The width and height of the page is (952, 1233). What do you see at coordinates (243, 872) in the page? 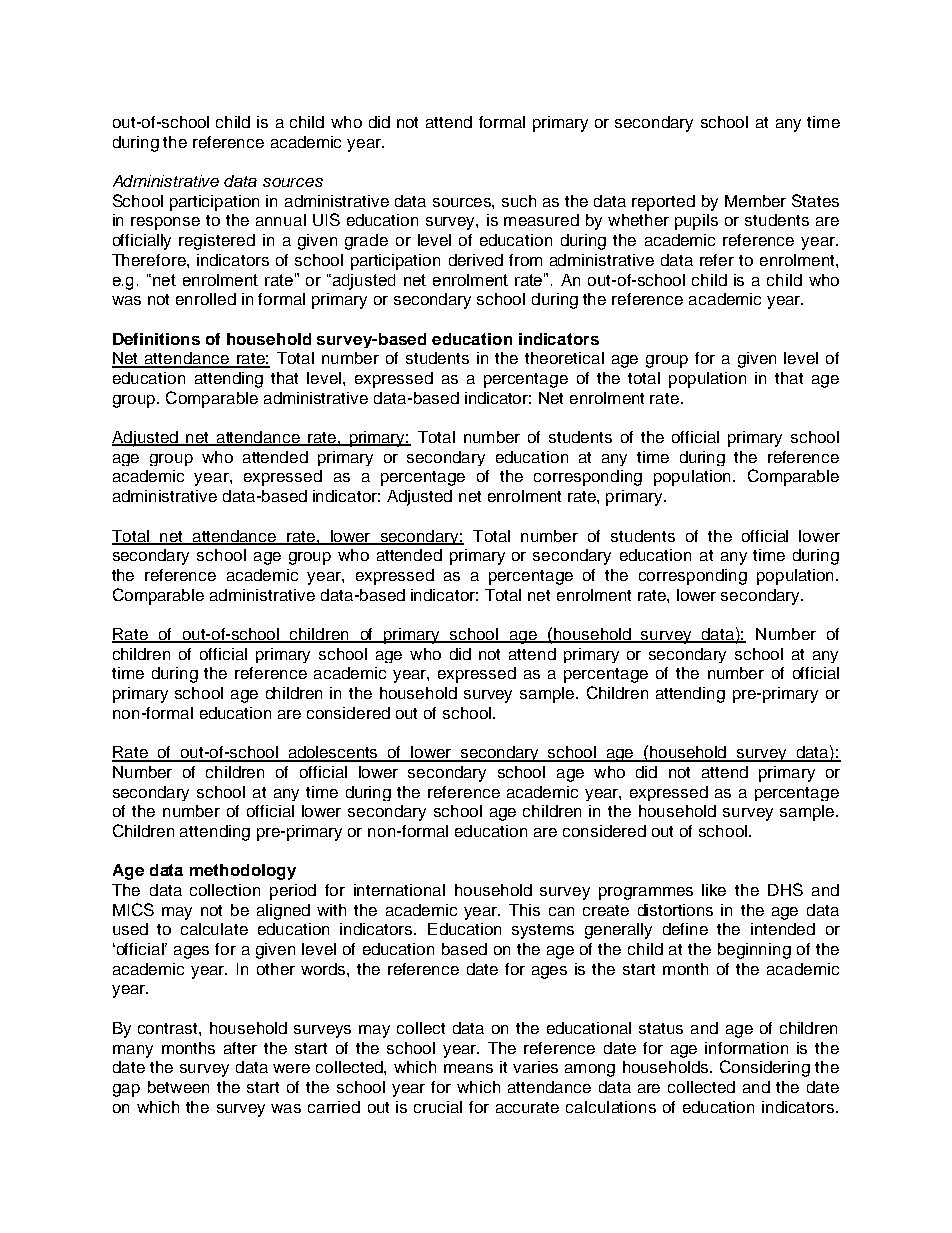
I see `methodology` at bounding box center [243, 872].
